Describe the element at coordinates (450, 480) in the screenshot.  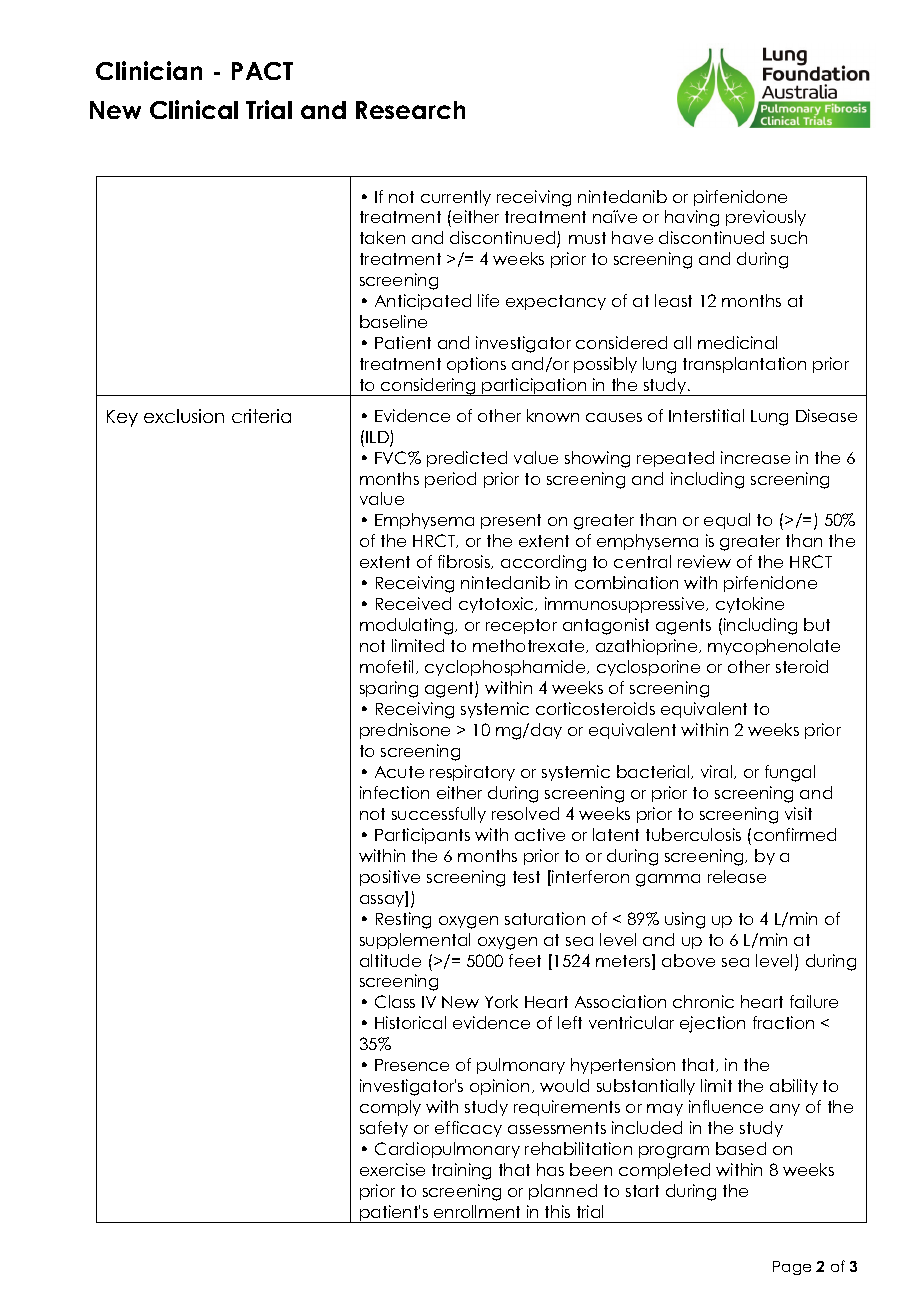
I see `period` at that location.
